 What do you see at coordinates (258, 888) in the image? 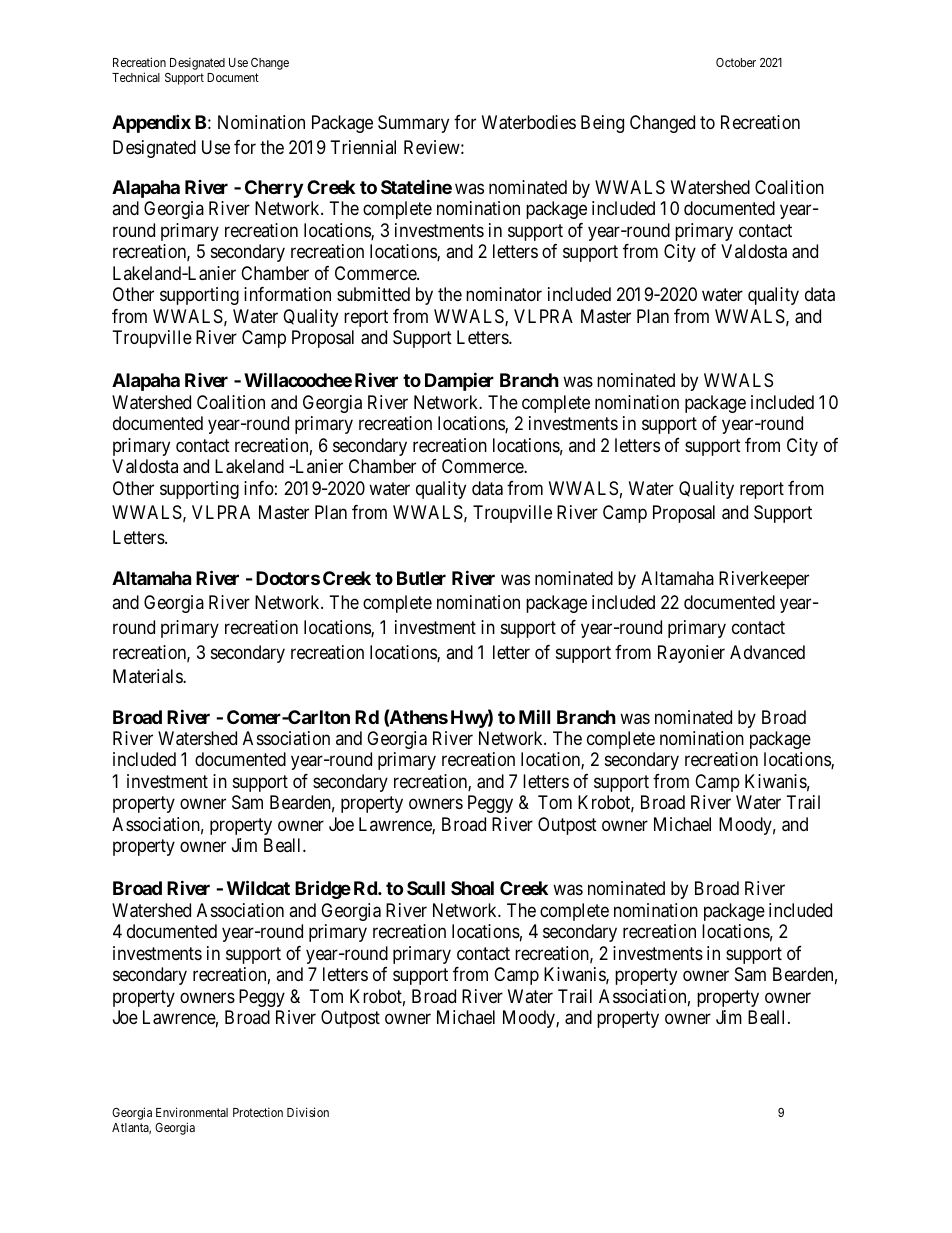
I see `Wildcat` at bounding box center [258, 888].
